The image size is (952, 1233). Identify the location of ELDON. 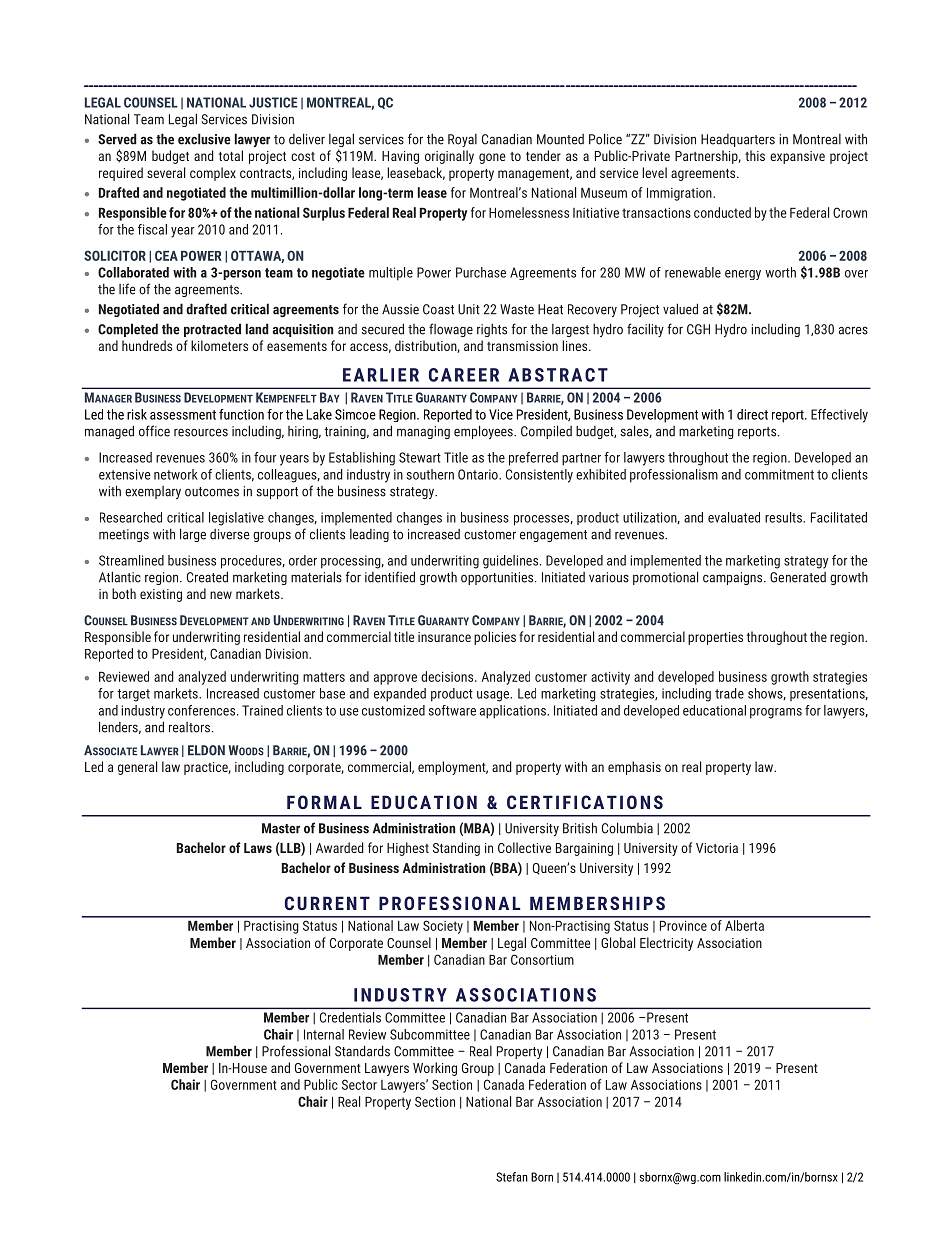
(206, 750).
